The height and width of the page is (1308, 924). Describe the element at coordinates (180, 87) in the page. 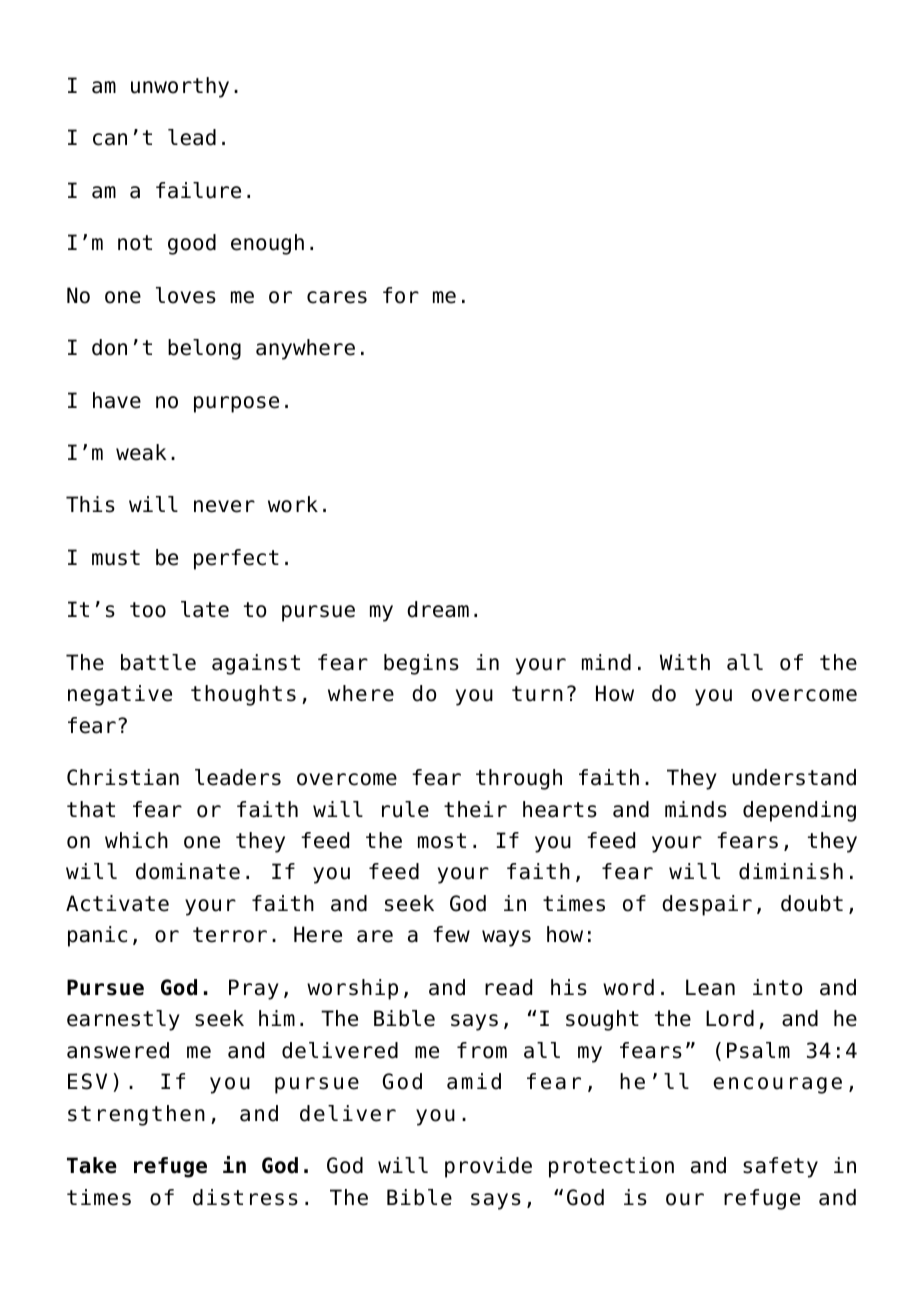

I see `unworthy` at that location.
